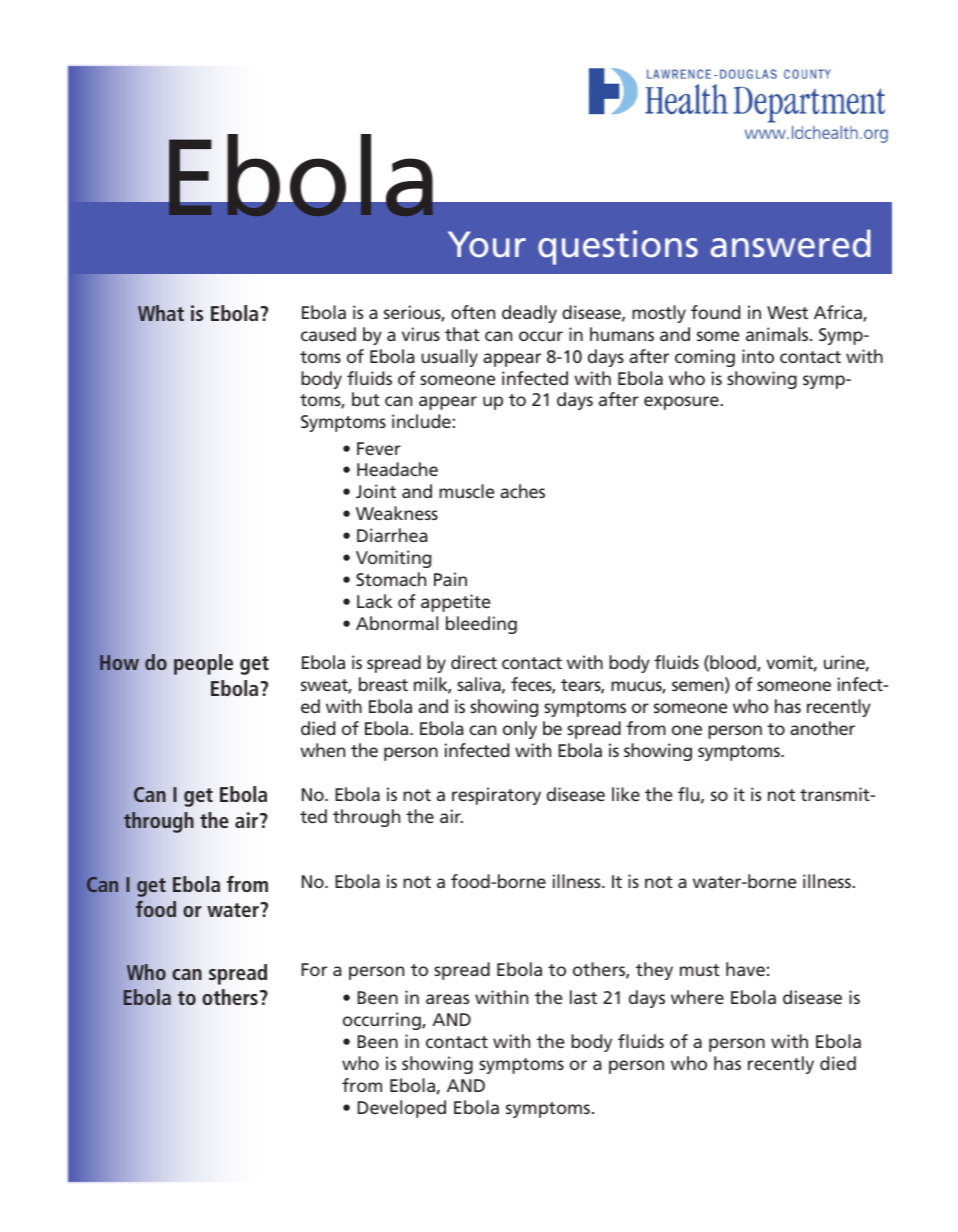 Image resolution: width=958 pixels, height=1232 pixels. Describe the element at coordinates (682, 403) in the screenshot. I see `exposure` at that location.
